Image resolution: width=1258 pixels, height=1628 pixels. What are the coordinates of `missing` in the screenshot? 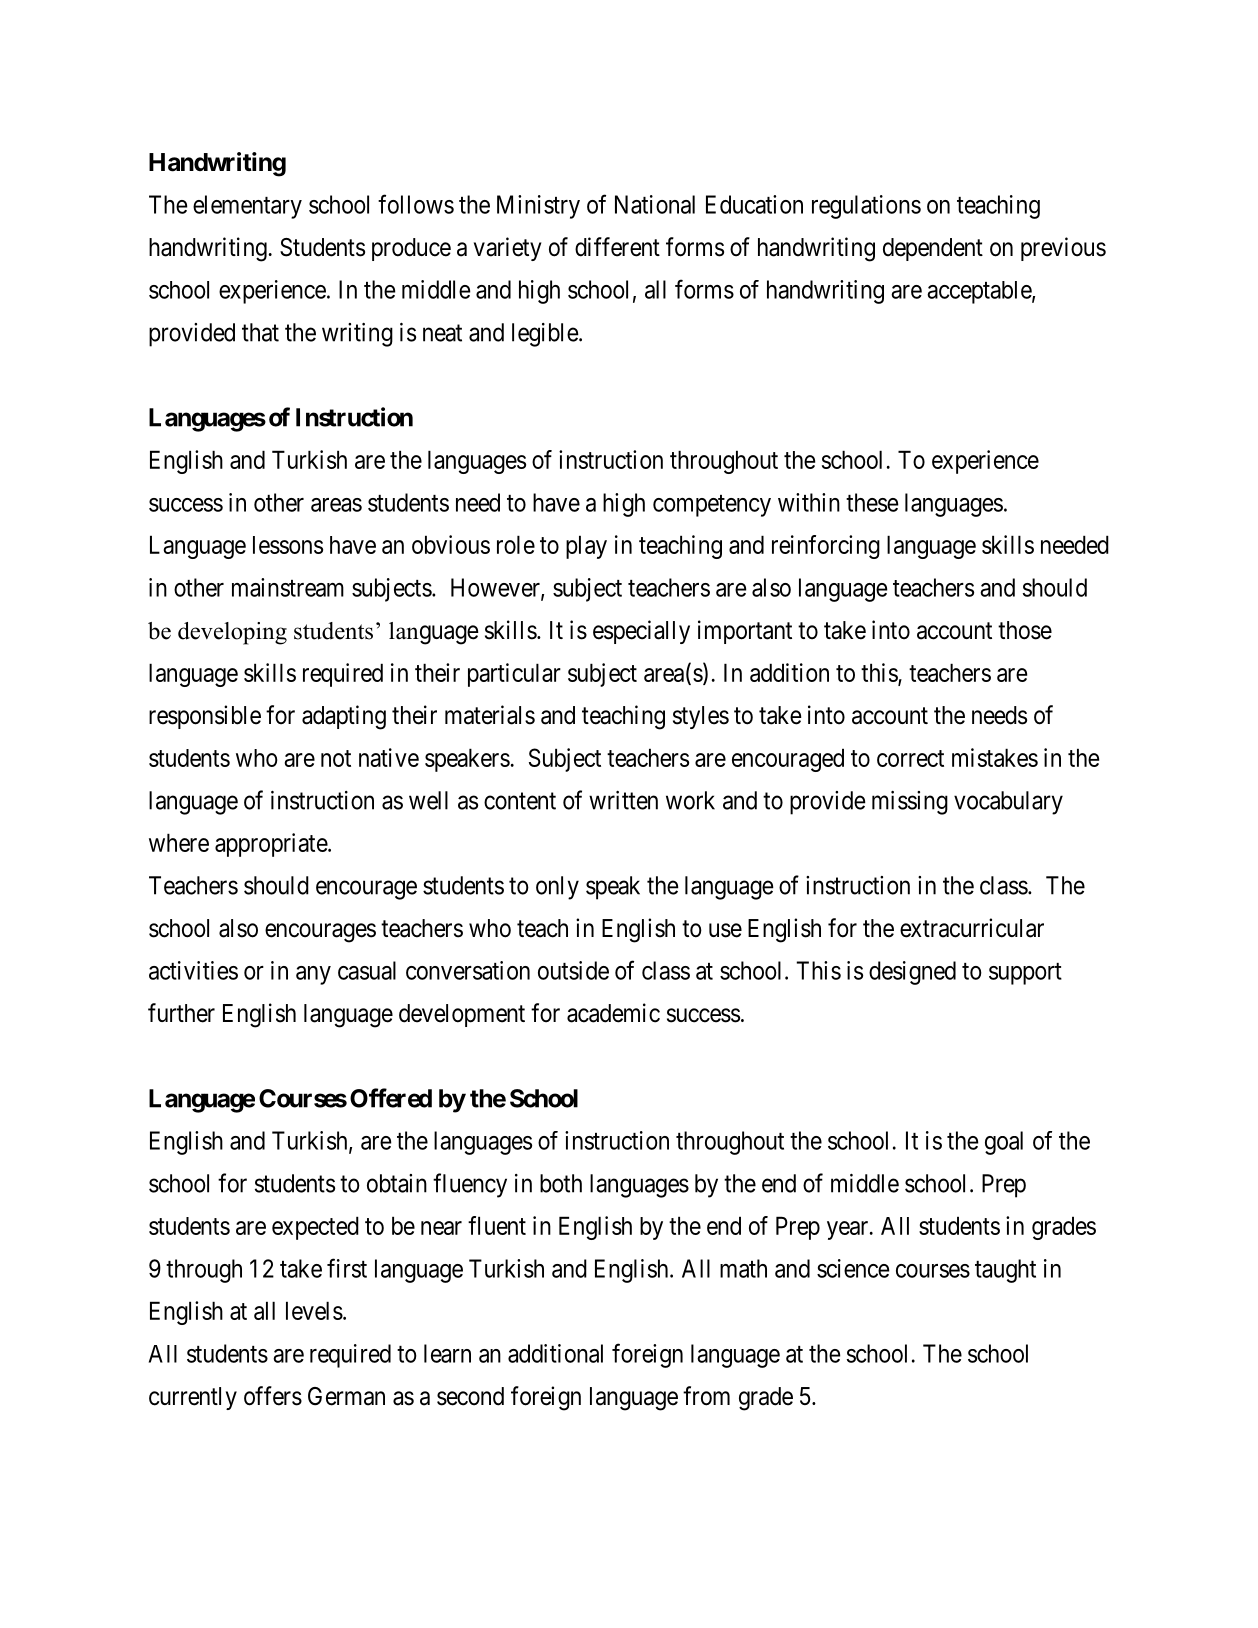 It's located at (910, 803).
